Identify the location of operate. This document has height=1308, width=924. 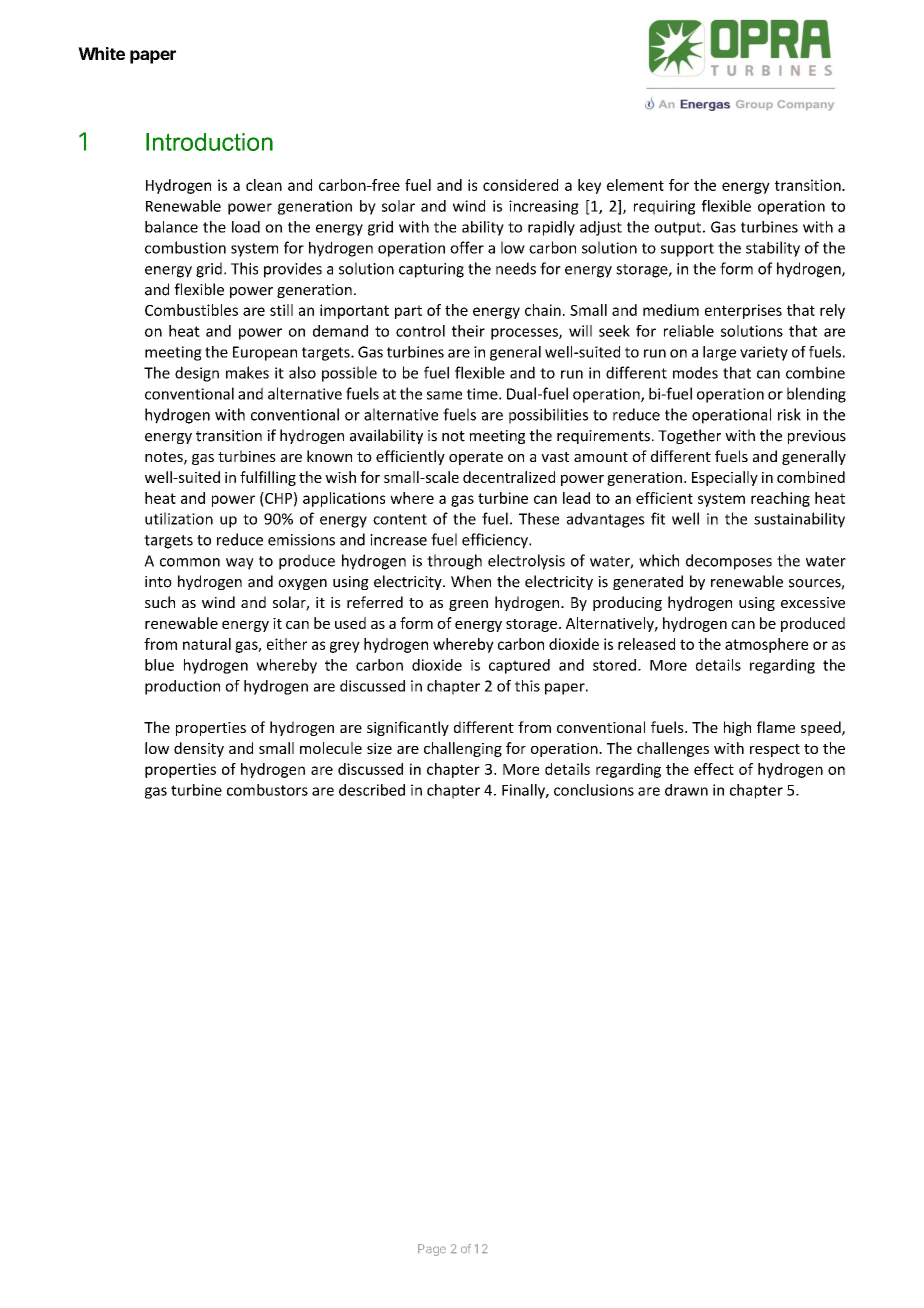
(476, 458).
